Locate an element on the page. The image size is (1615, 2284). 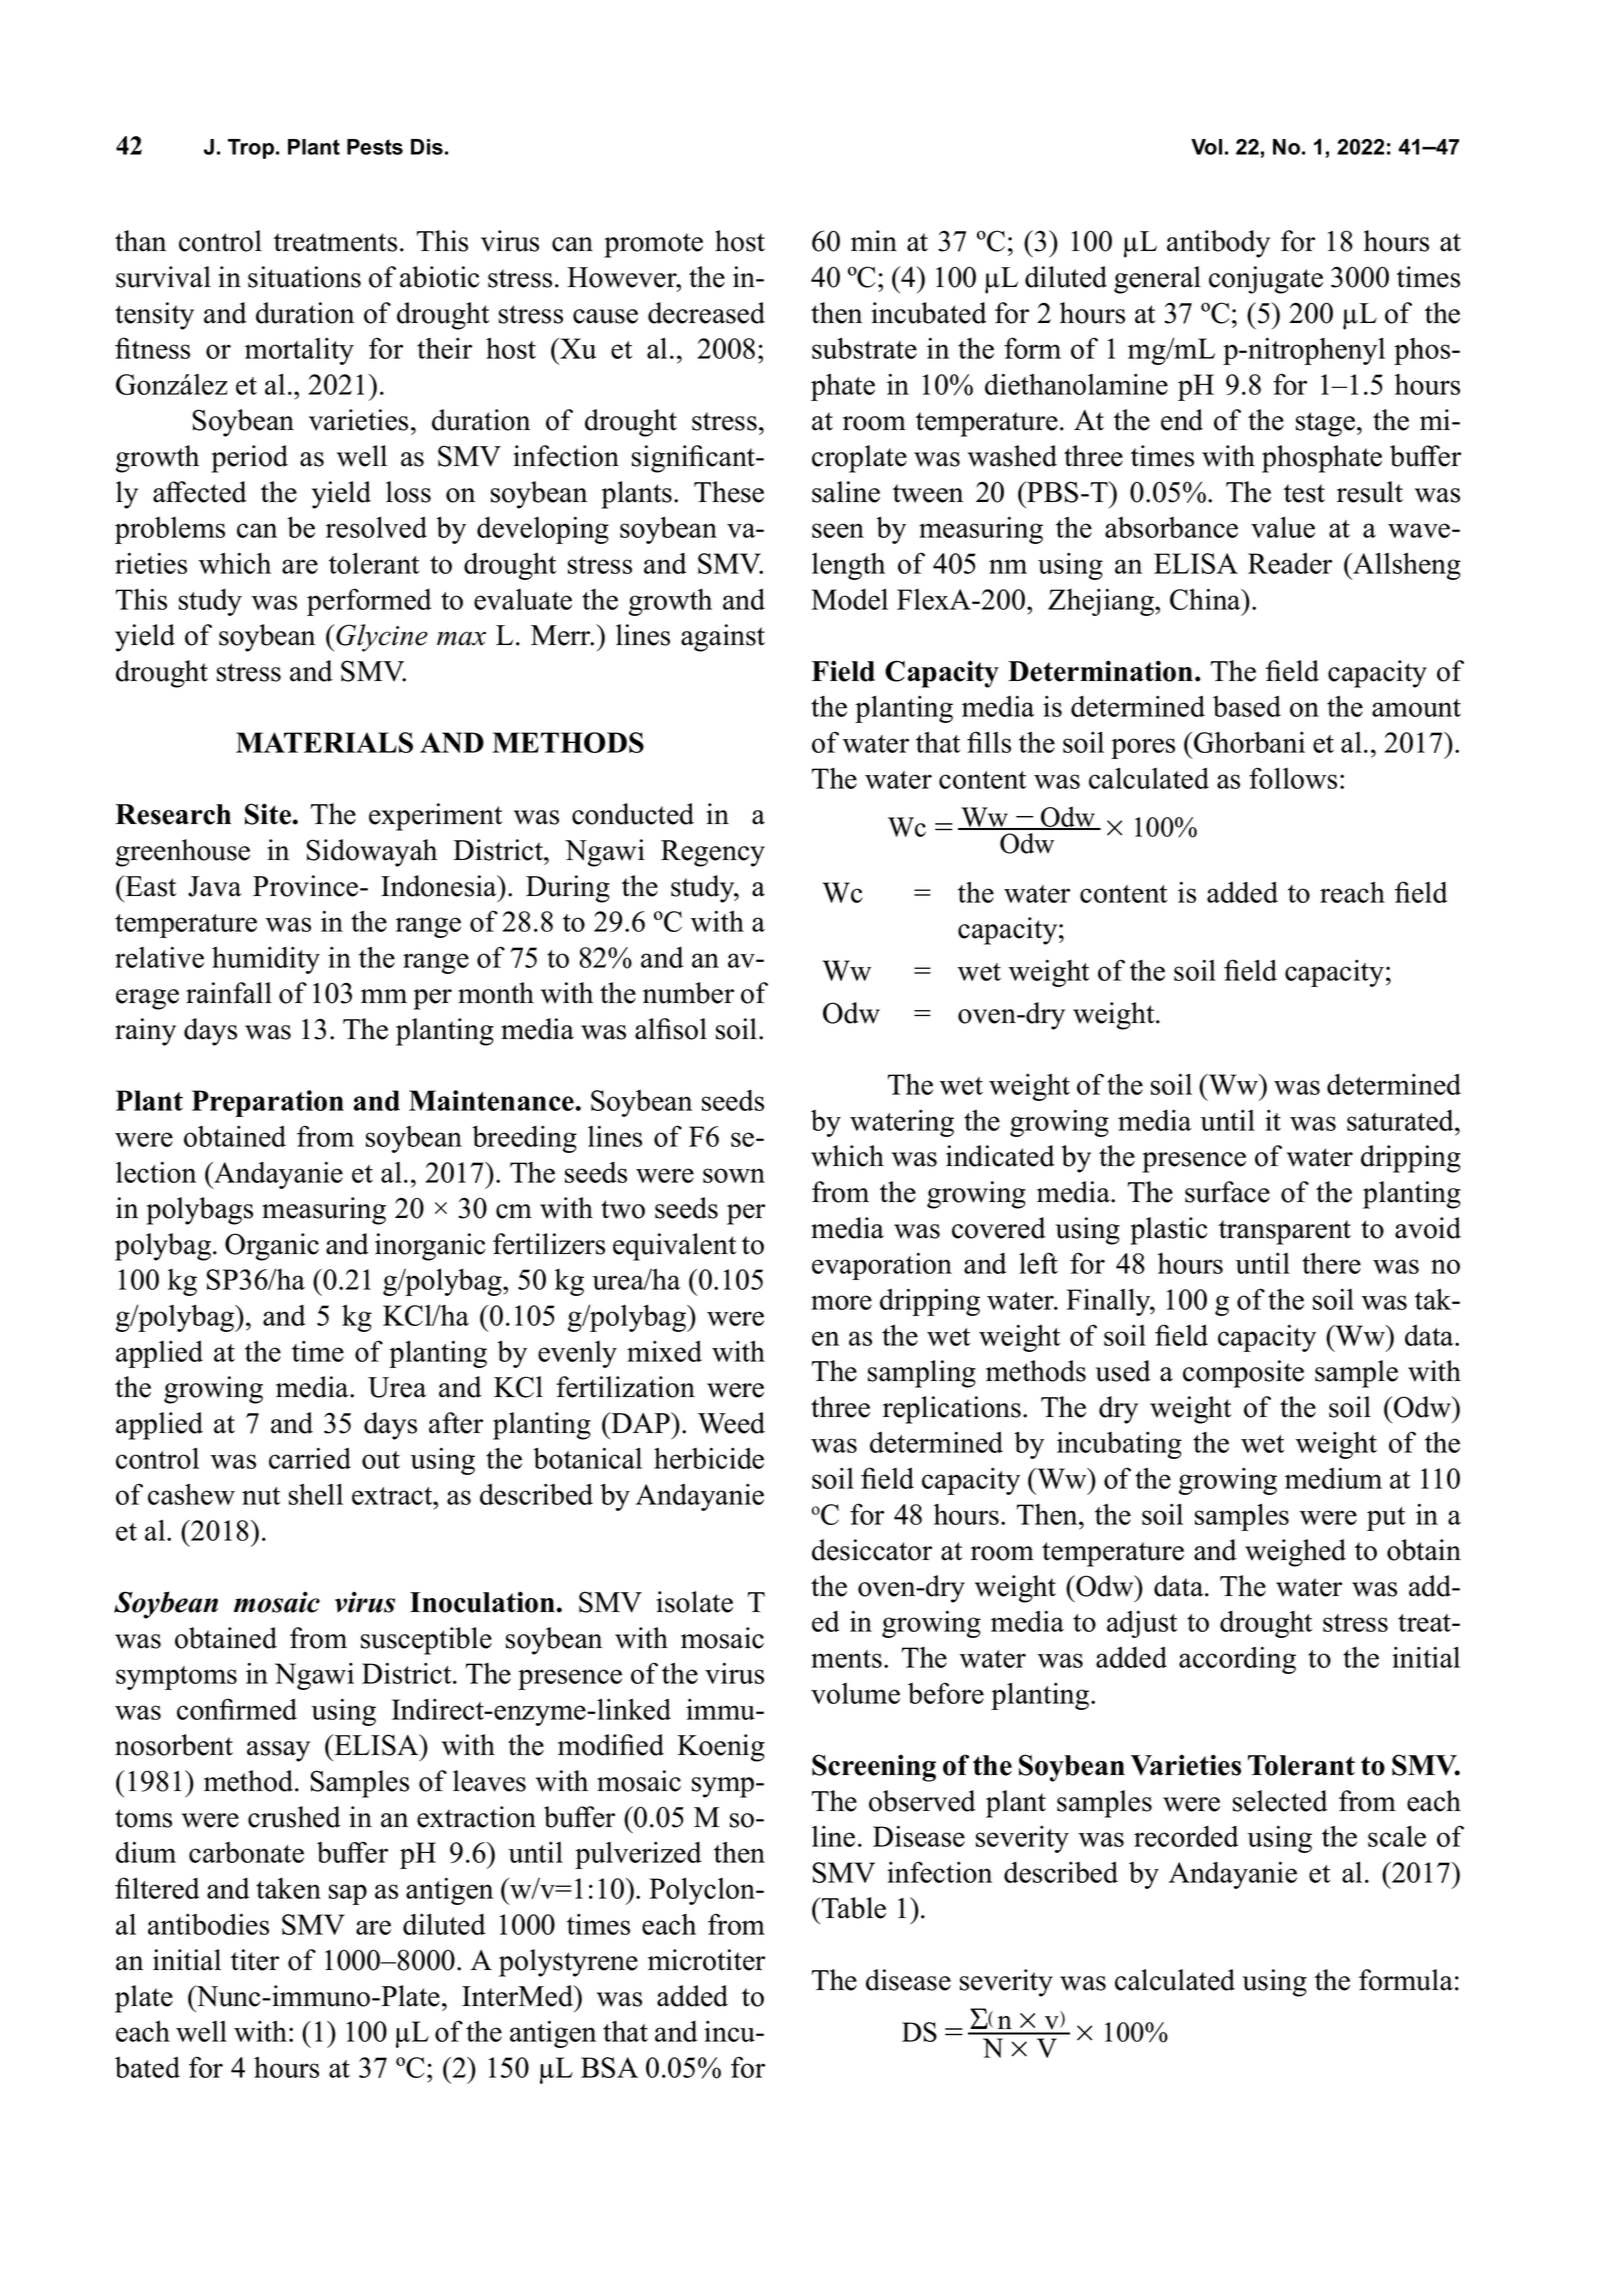
surface is located at coordinates (1227, 1192).
